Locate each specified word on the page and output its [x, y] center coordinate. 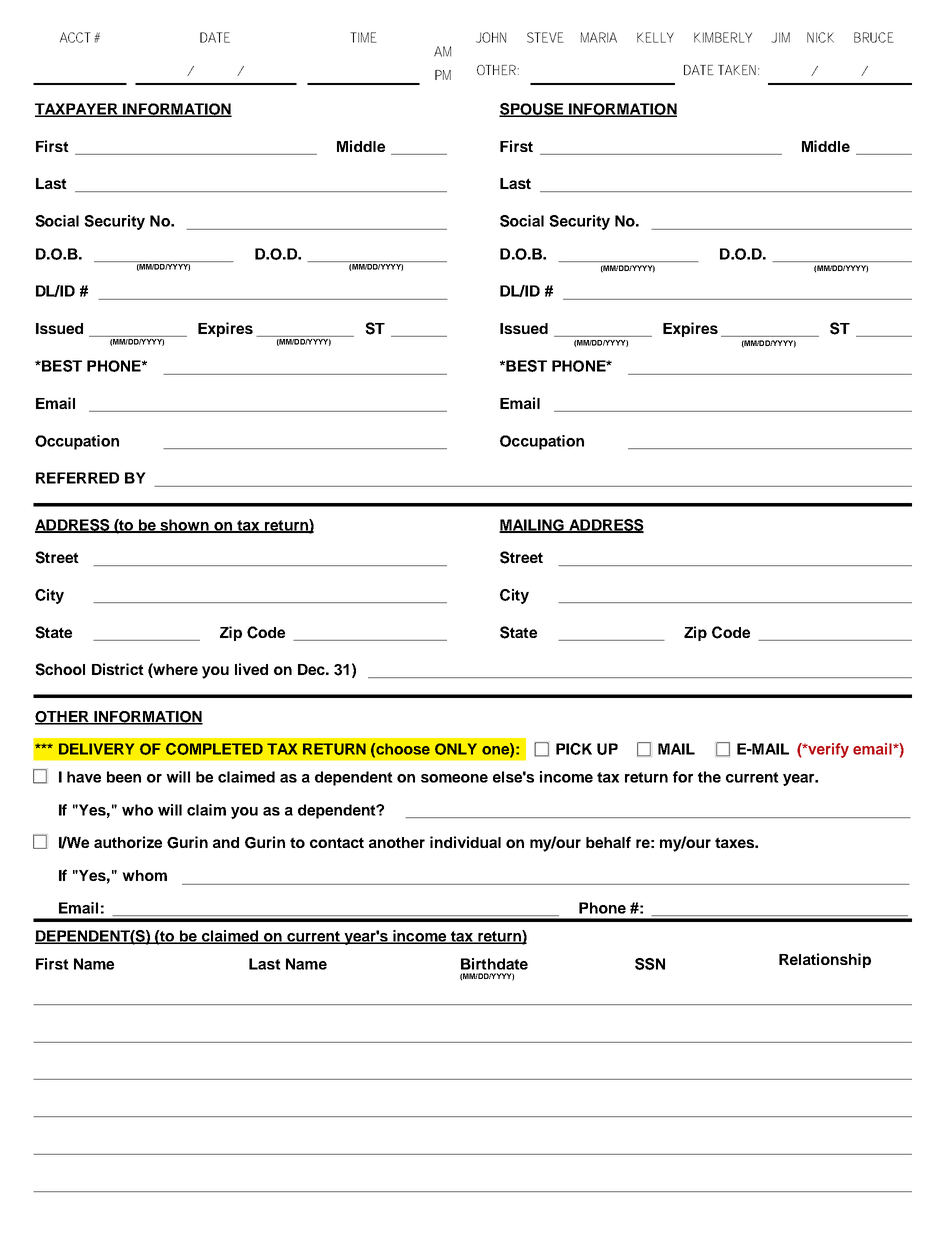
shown [185, 526]
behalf [608, 842]
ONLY [456, 749]
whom [144, 875]
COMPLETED [214, 749]
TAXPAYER [77, 110]
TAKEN [738, 70]
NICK [820, 37]
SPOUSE [532, 110]
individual [465, 842]
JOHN [491, 37]
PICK [574, 749]
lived [251, 669]
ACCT [75, 37]
